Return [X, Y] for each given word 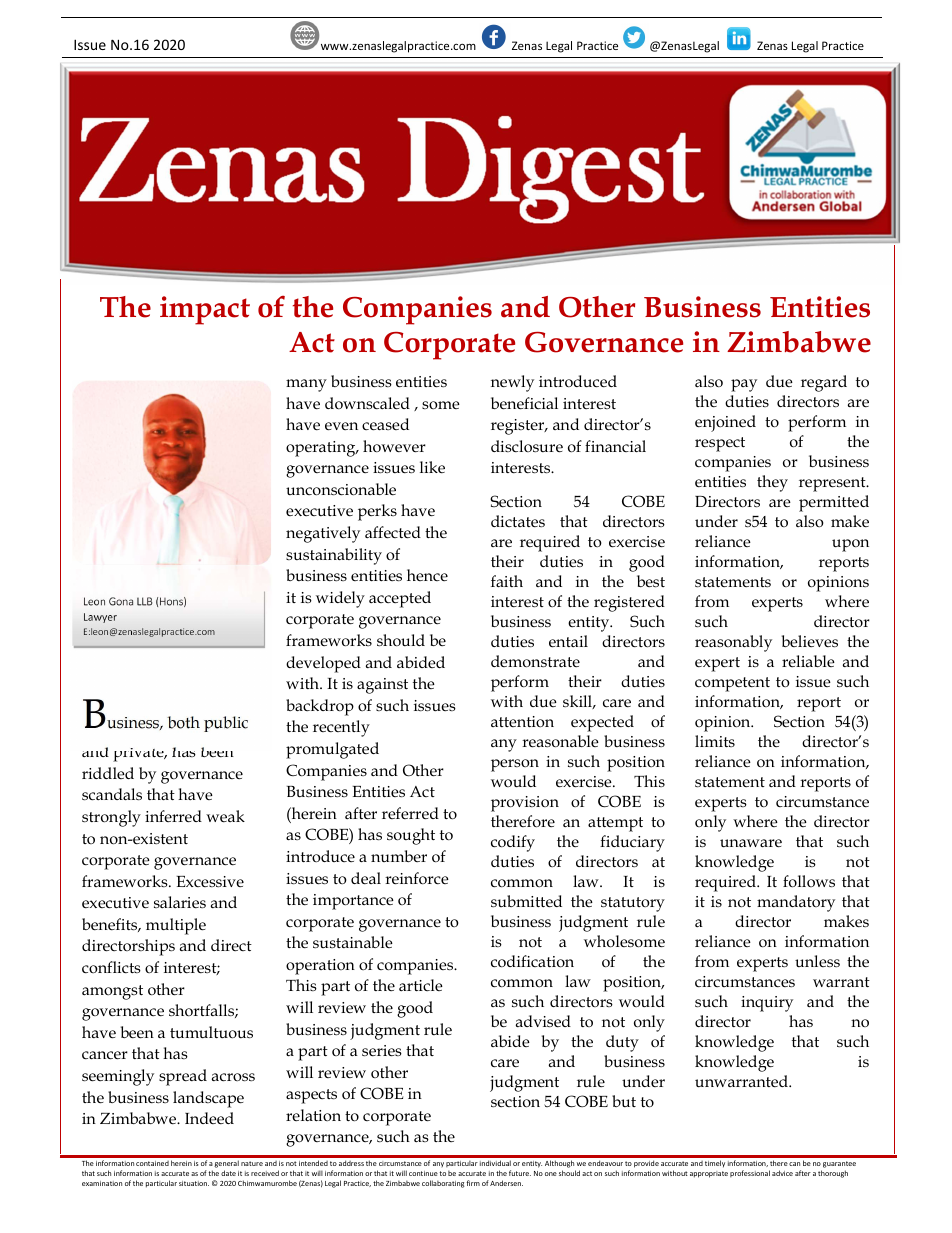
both [183, 722]
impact [205, 310]
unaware [751, 843]
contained [152, 1163]
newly [512, 383]
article [421, 985]
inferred [173, 816]
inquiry [767, 1004]
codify [513, 843]
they [772, 483]
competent [732, 684]
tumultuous [211, 1032]
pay [744, 385]
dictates [518, 521]
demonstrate [535, 661]
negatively [323, 534]
